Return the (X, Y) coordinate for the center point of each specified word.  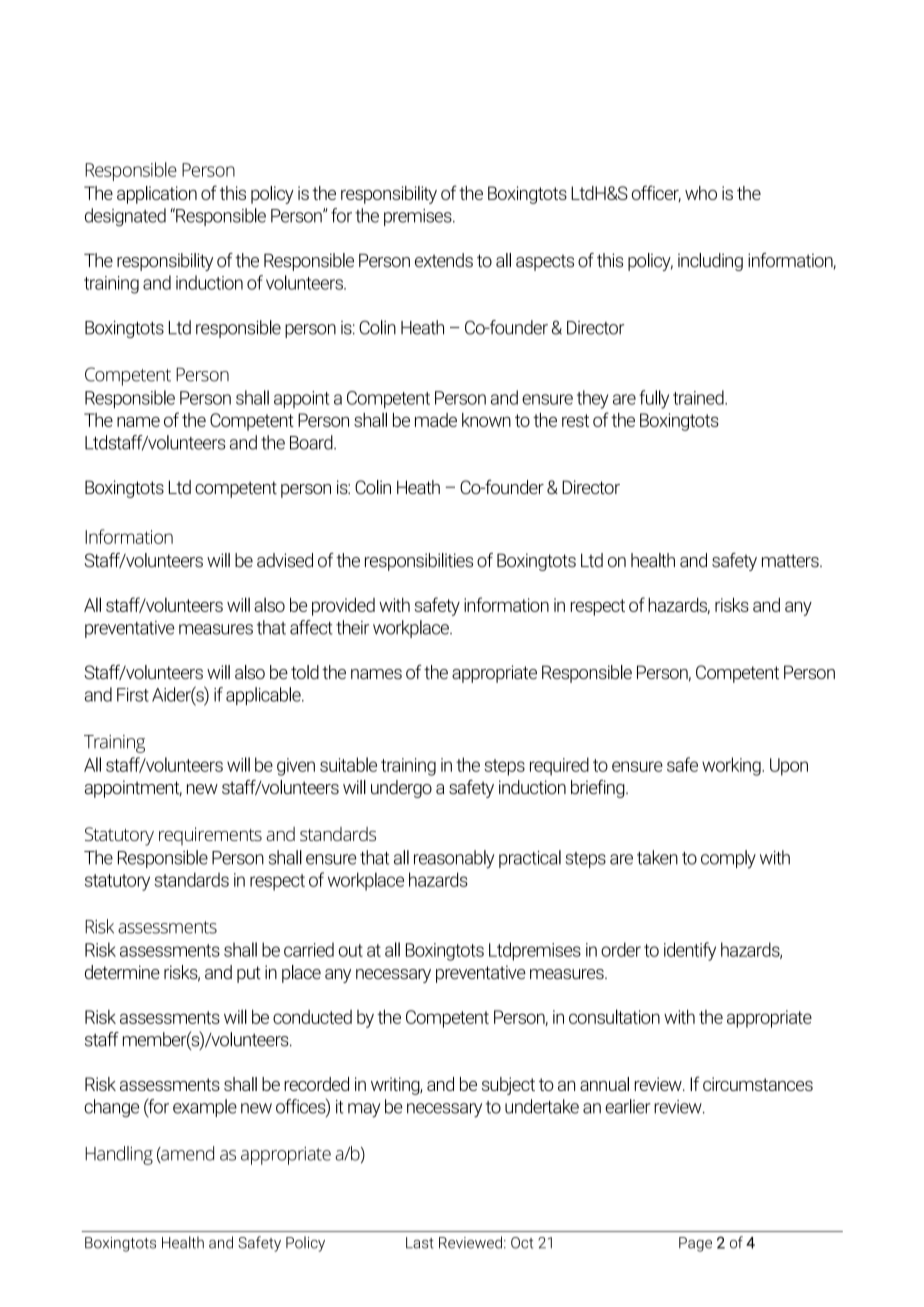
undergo (401, 789)
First (133, 695)
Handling (119, 1155)
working (732, 766)
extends (444, 260)
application (157, 195)
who (701, 193)
